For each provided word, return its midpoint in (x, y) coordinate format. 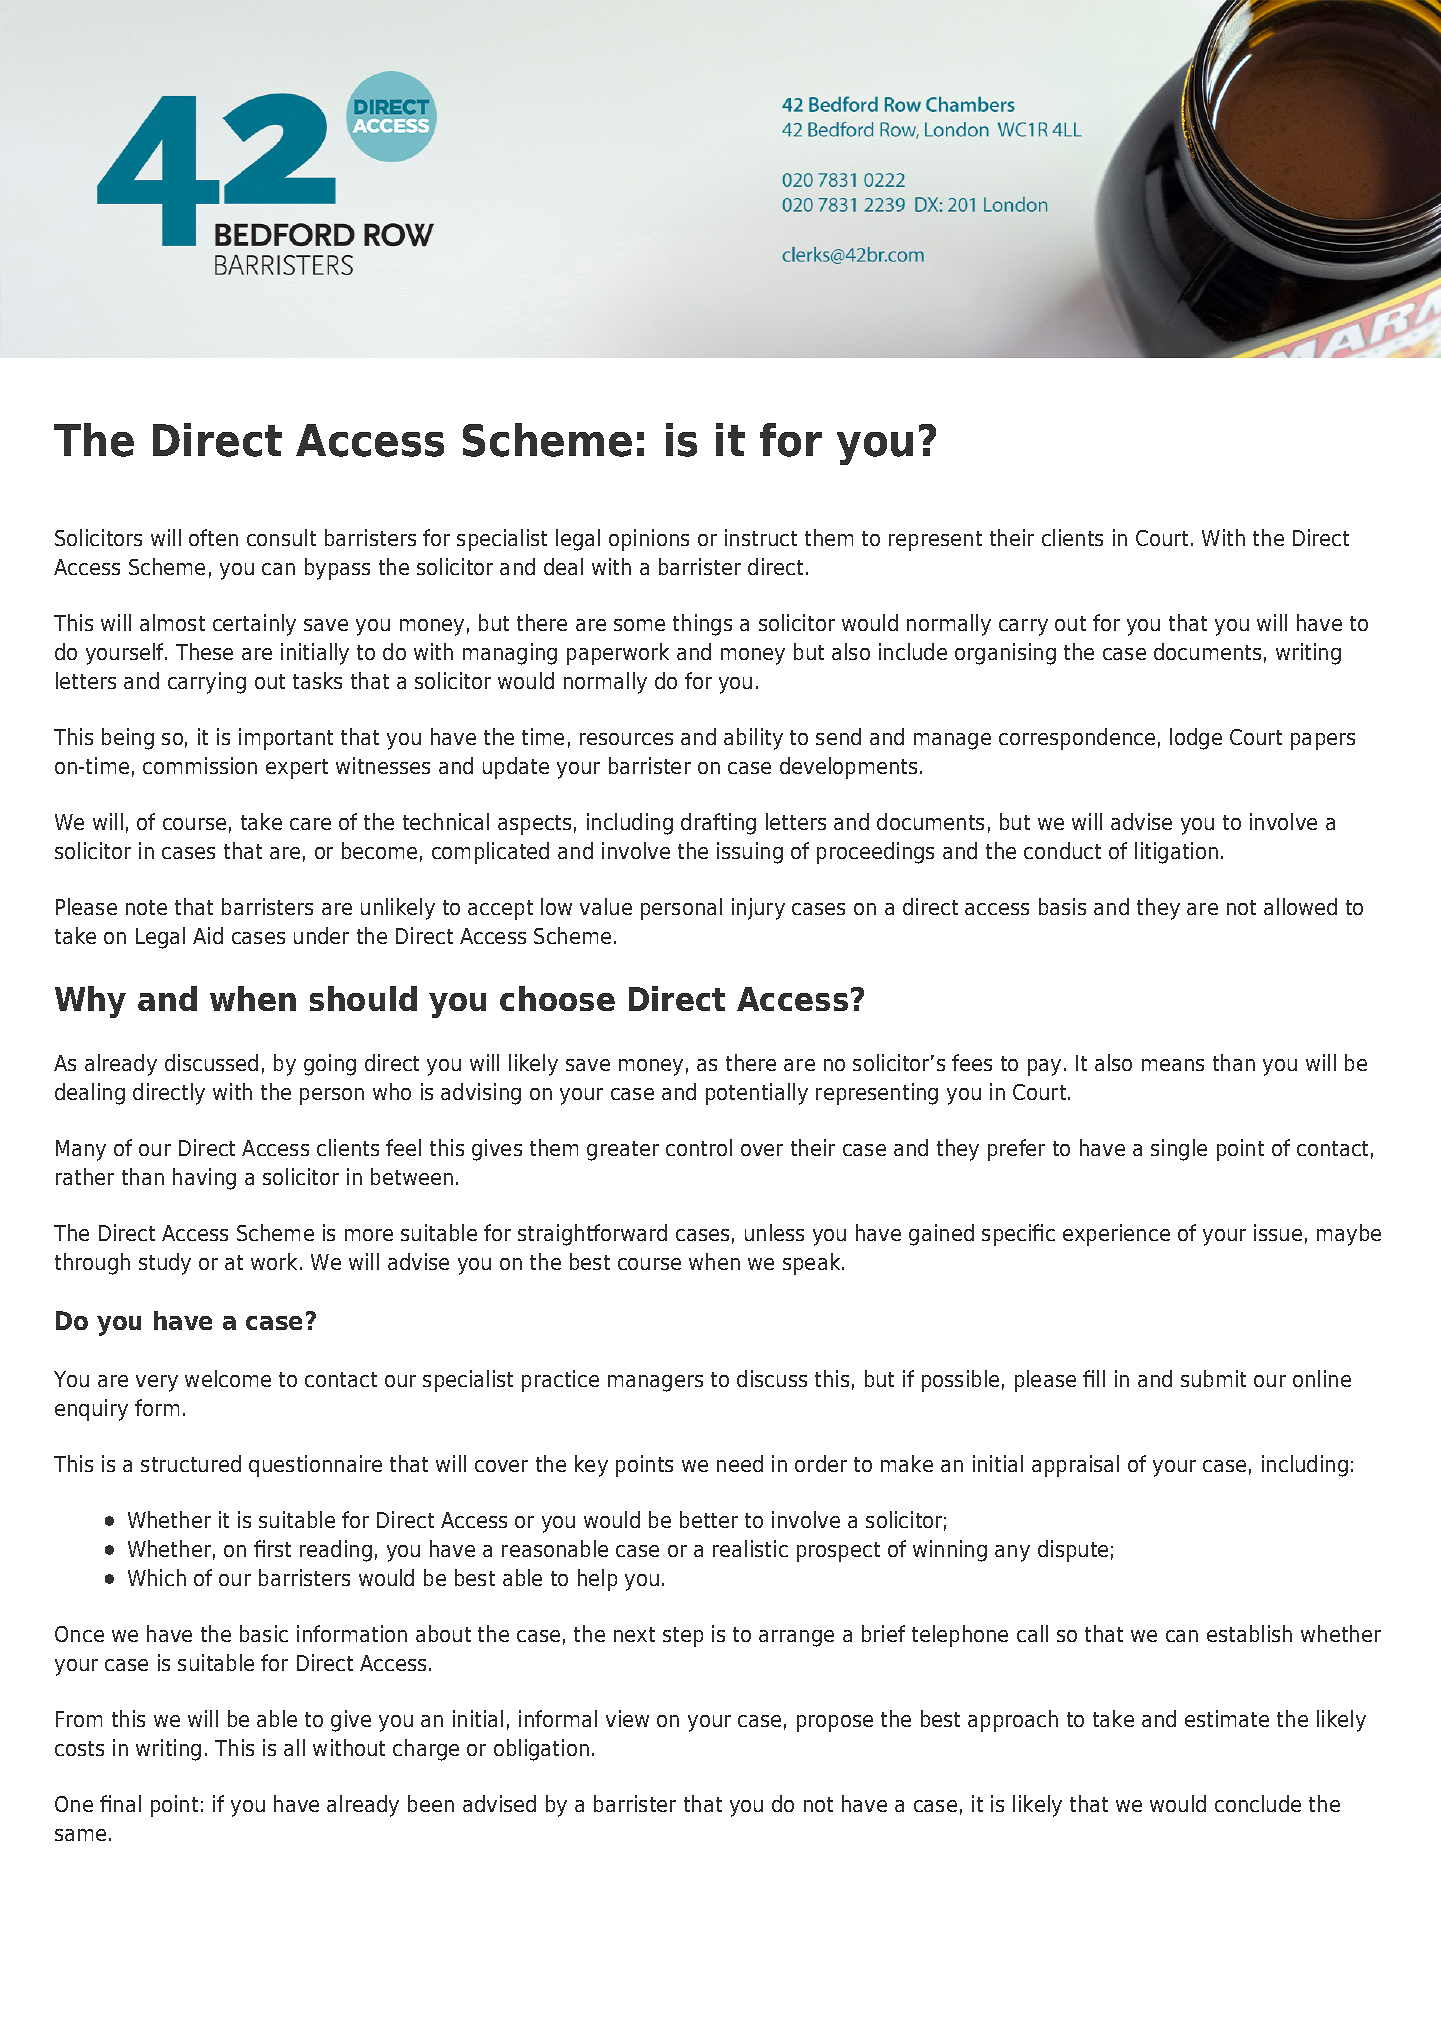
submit (1213, 1378)
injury (758, 909)
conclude (1258, 1803)
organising (1005, 654)
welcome (228, 1378)
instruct (761, 537)
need (740, 1463)
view (627, 1718)
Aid (208, 935)
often (213, 537)
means (1173, 1065)
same (80, 1835)
